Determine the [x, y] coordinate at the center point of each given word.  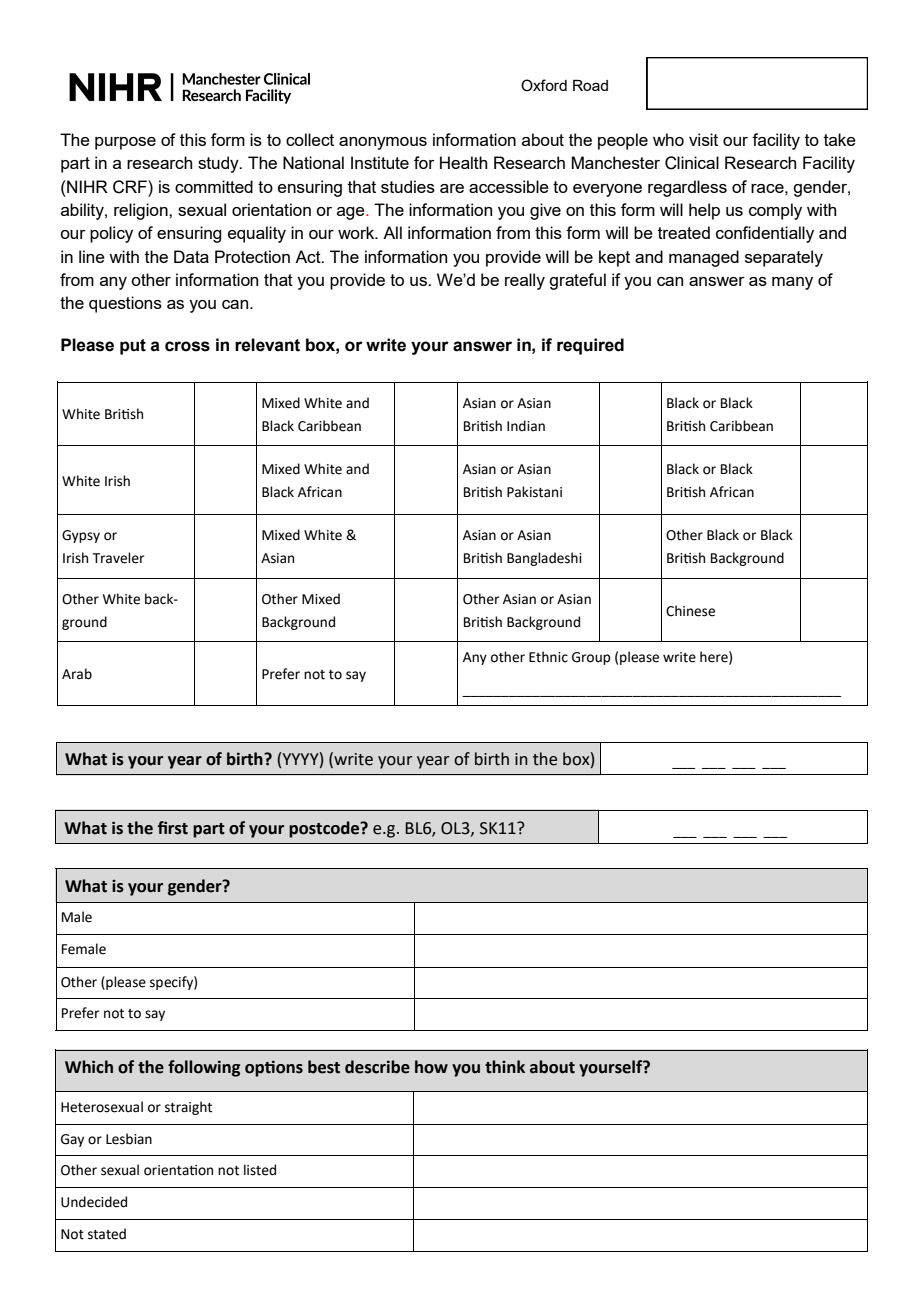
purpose [125, 143]
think [505, 1067]
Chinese [690, 611]
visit [703, 139]
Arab [77, 674]
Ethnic [548, 657]
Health [463, 162]
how [431, 1067]
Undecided [94, 1202]
